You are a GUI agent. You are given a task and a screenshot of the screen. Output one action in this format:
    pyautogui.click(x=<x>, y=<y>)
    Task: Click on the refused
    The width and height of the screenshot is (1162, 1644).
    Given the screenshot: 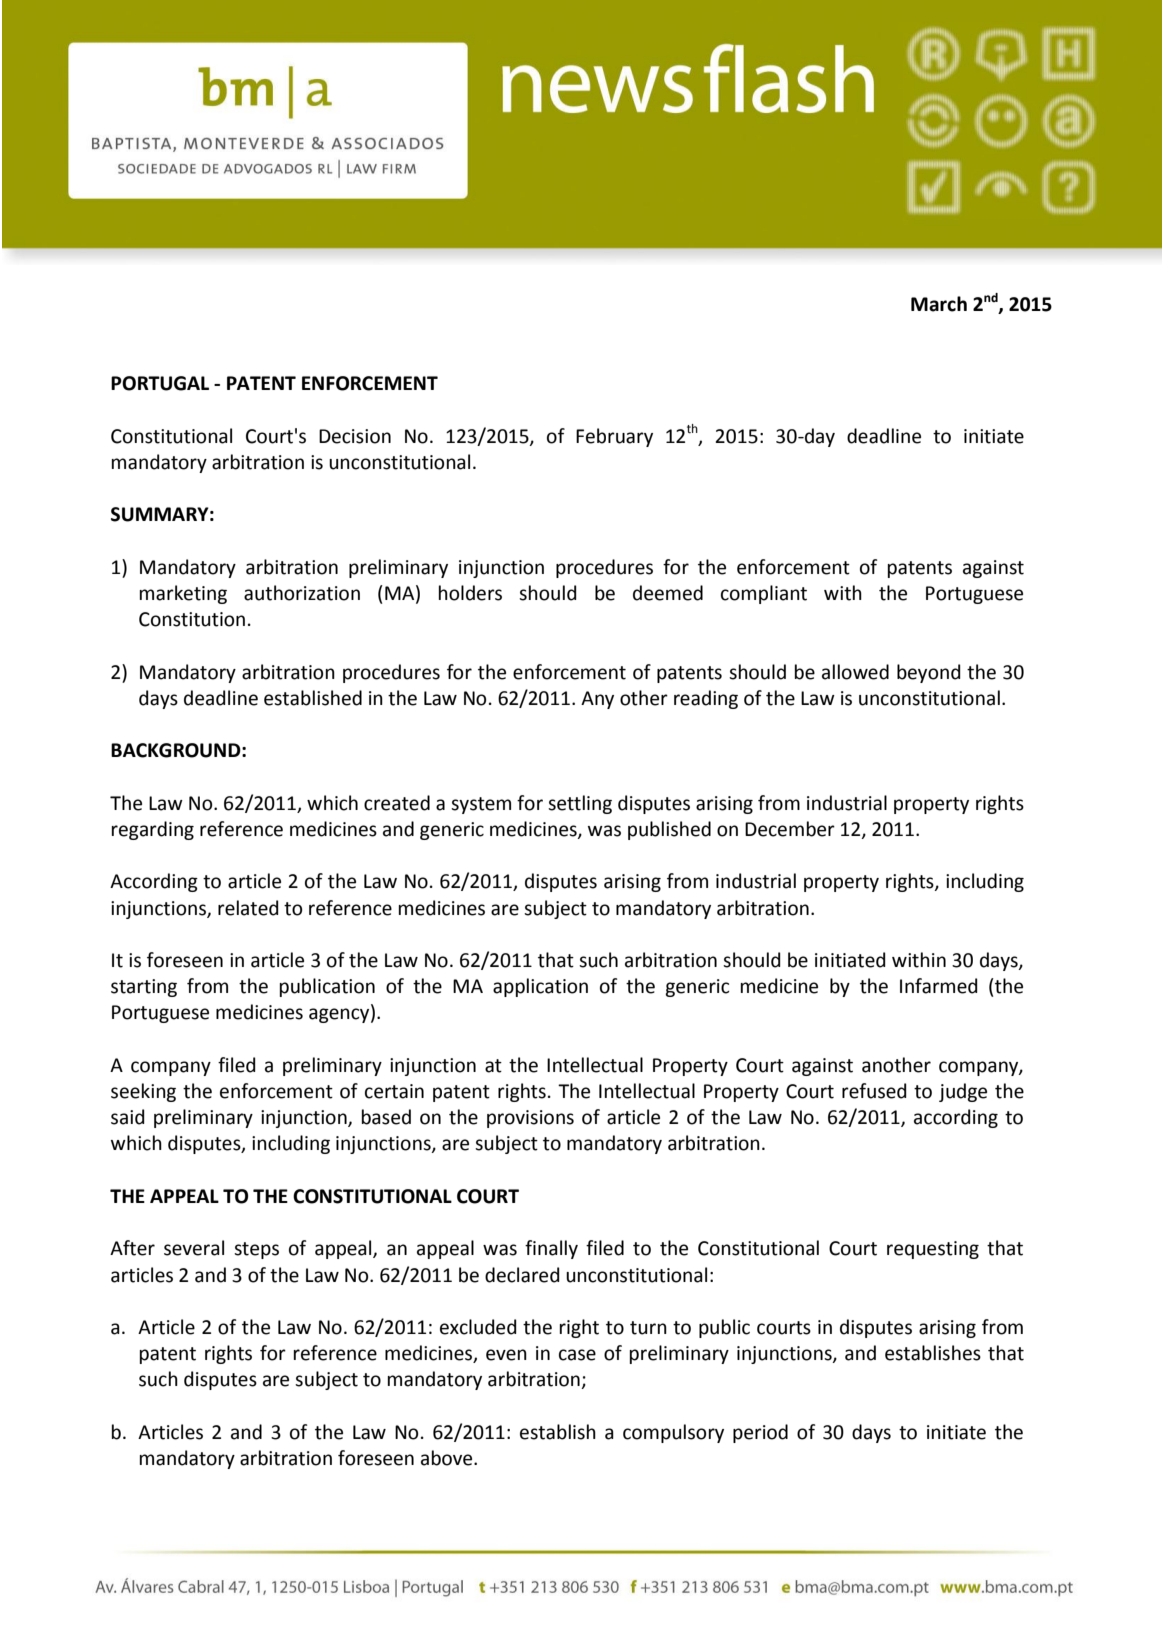 What is the action you would take?
    pyautogui.click(x=874, y=1091)
